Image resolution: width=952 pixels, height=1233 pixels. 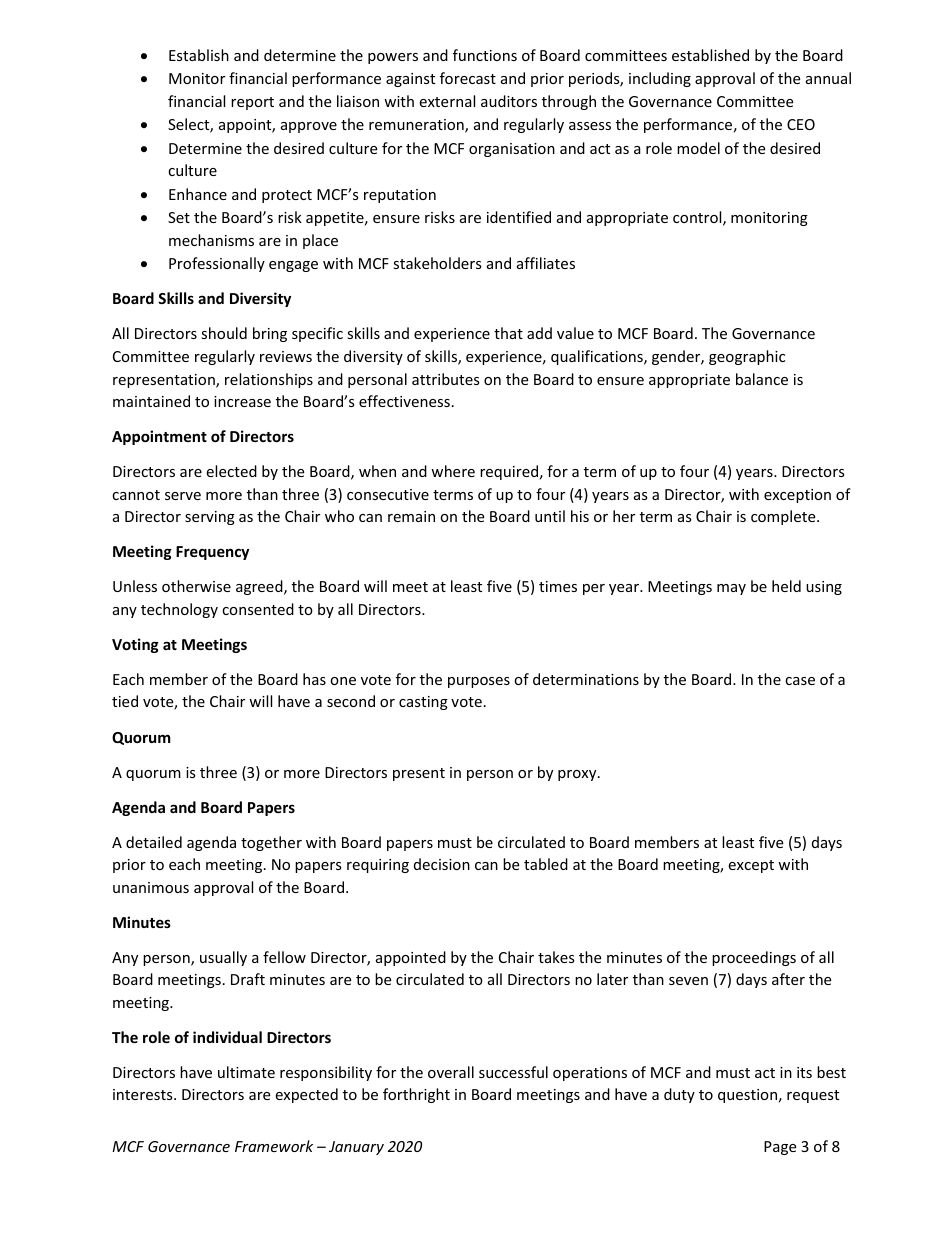 What do you see at coordinates (780, 1148) in the screenshot?
I see `Page` at bounding box center [780, 1148].
